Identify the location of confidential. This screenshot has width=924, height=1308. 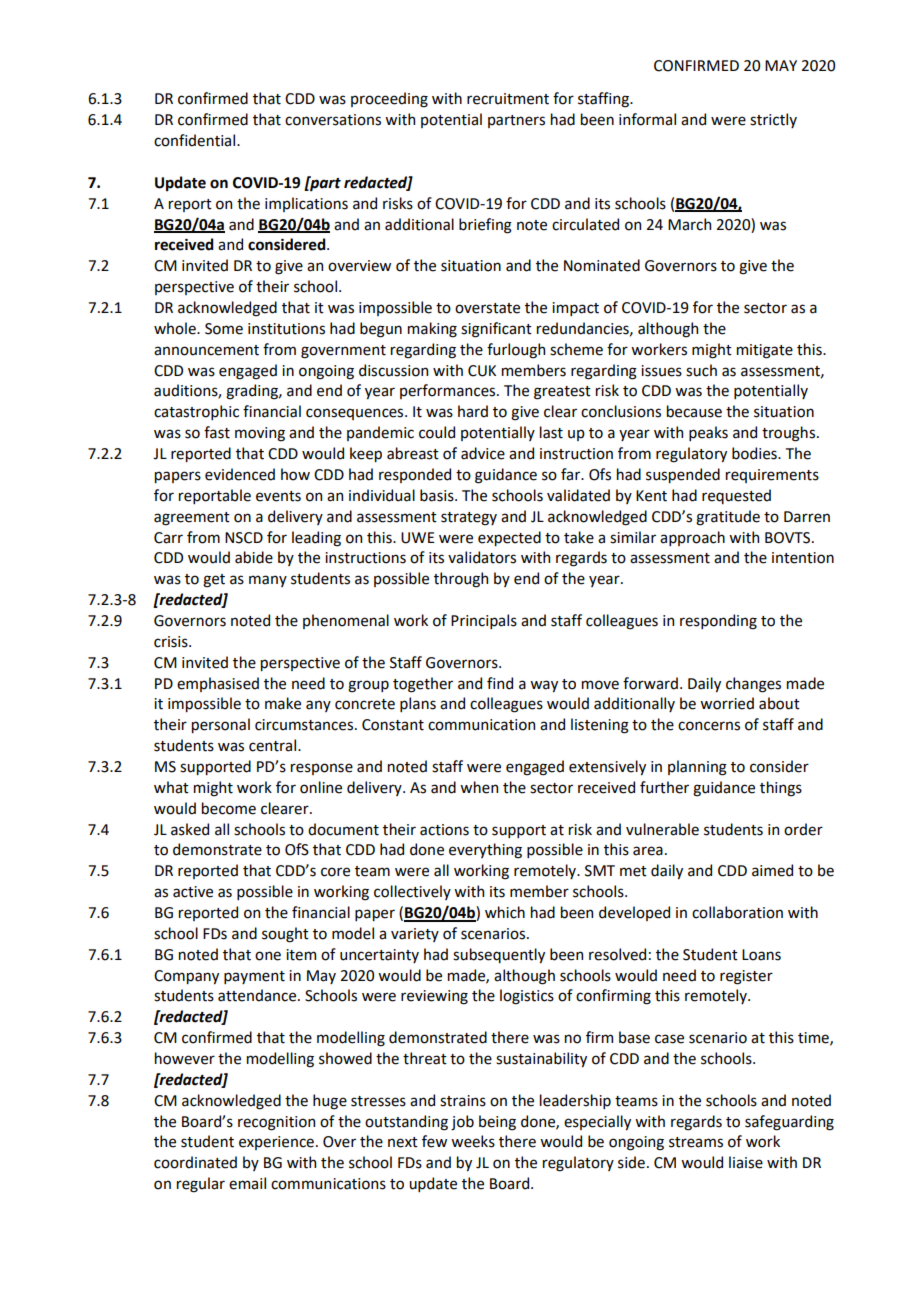
(196, 140).
